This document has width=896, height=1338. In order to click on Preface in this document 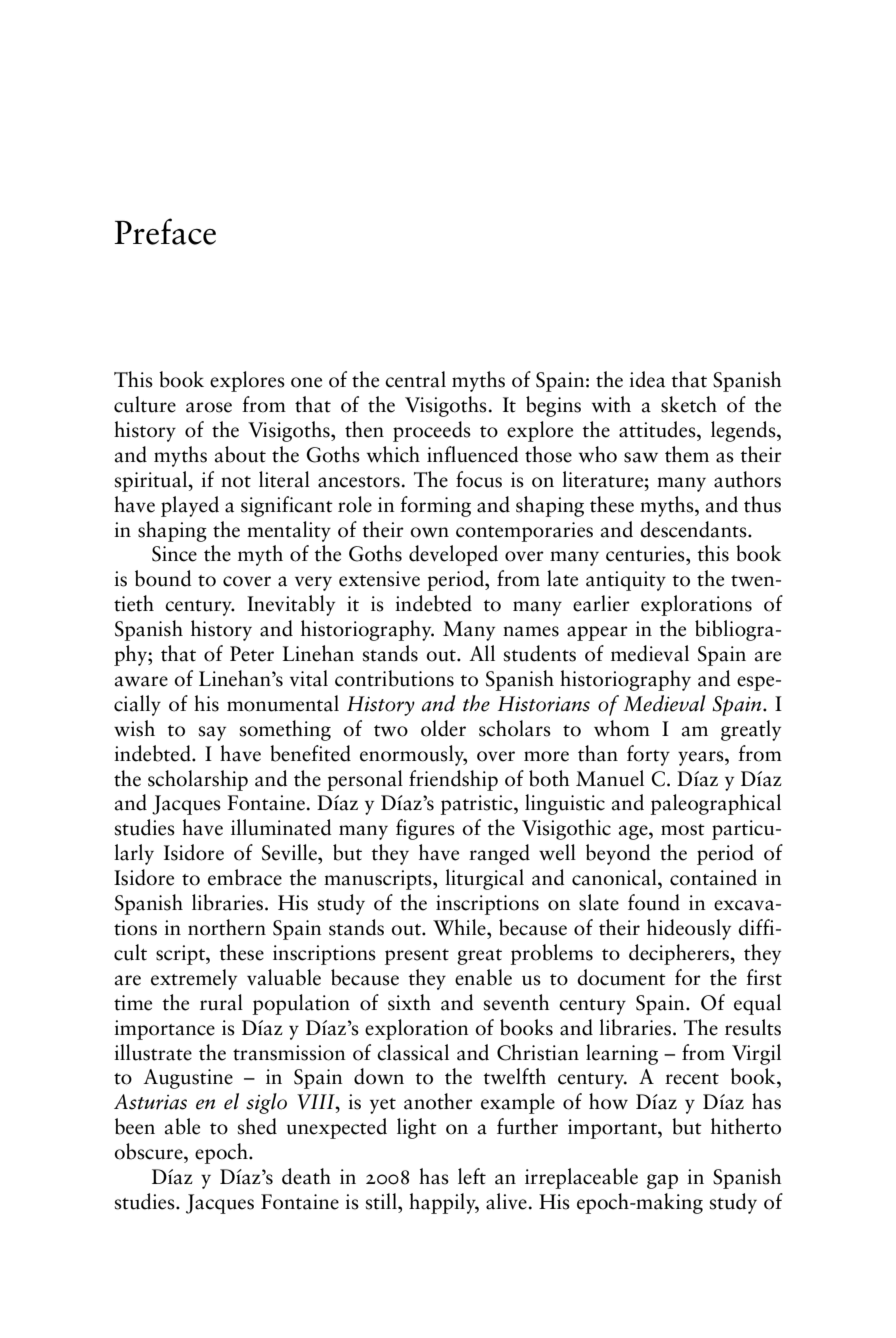, I will do `click(165, 231)`.
